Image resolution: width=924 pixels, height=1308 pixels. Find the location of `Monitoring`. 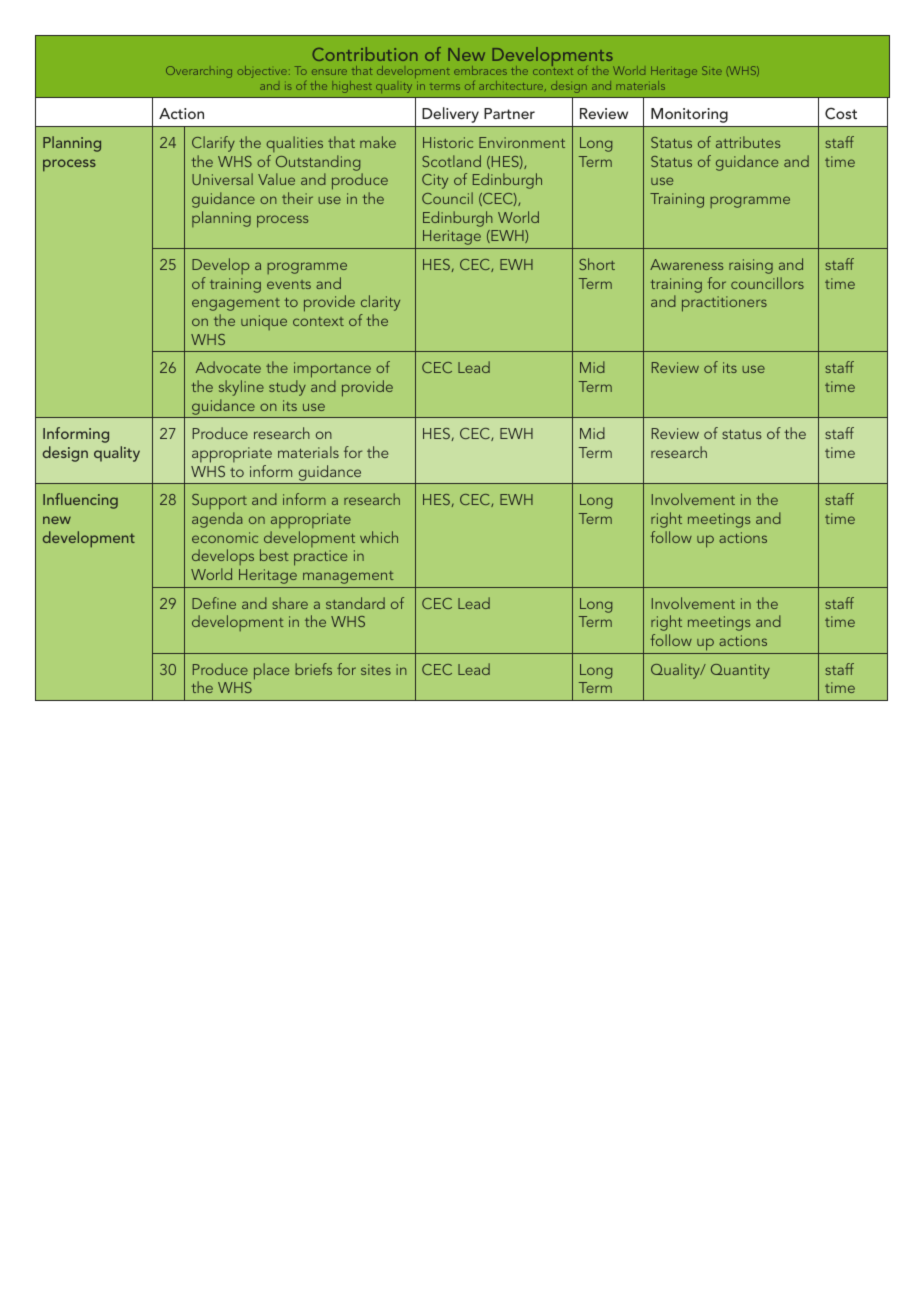

Monitoring is located at coordinates (689, 115).
